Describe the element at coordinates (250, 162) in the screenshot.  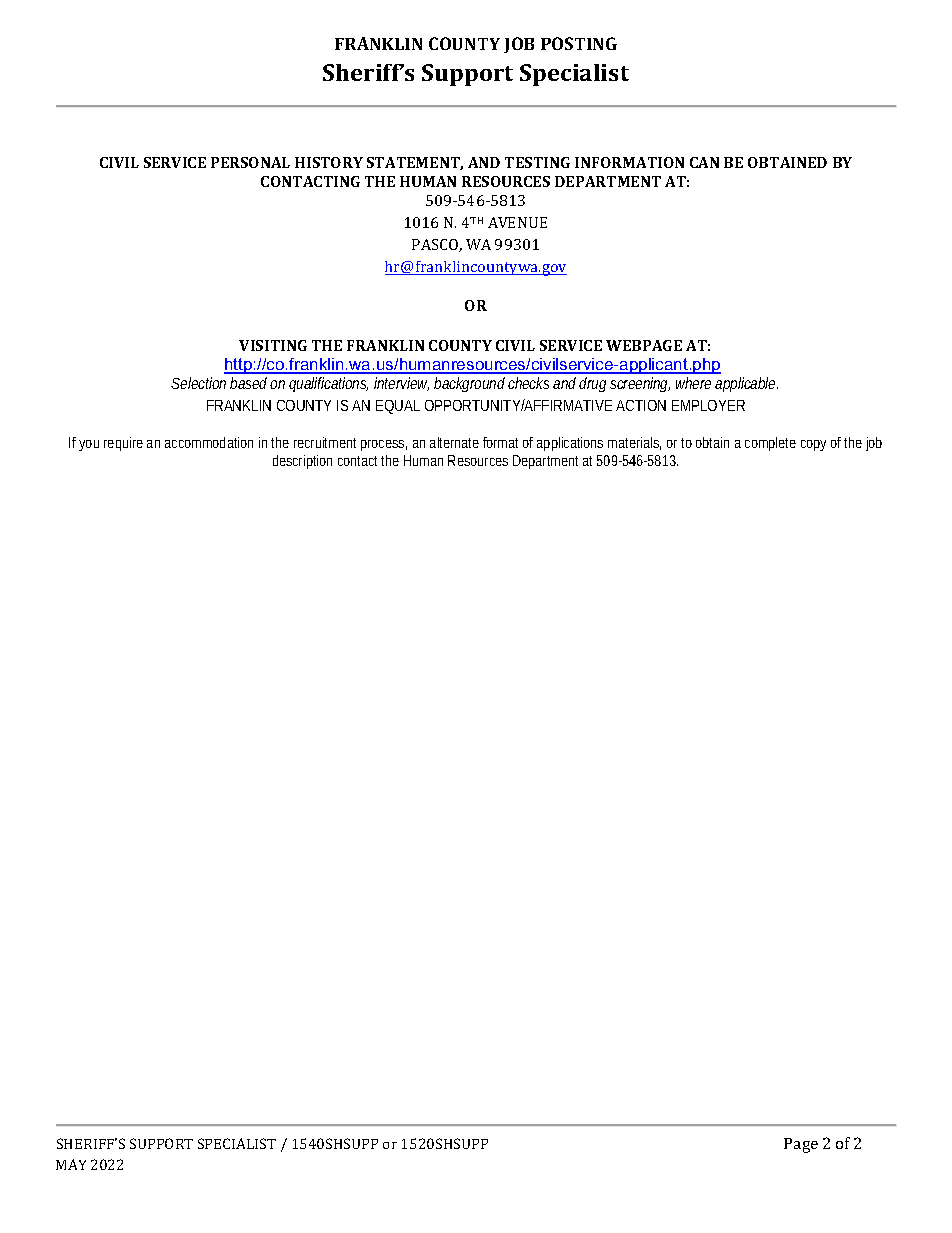
I see `PERSONAL` at that location.
